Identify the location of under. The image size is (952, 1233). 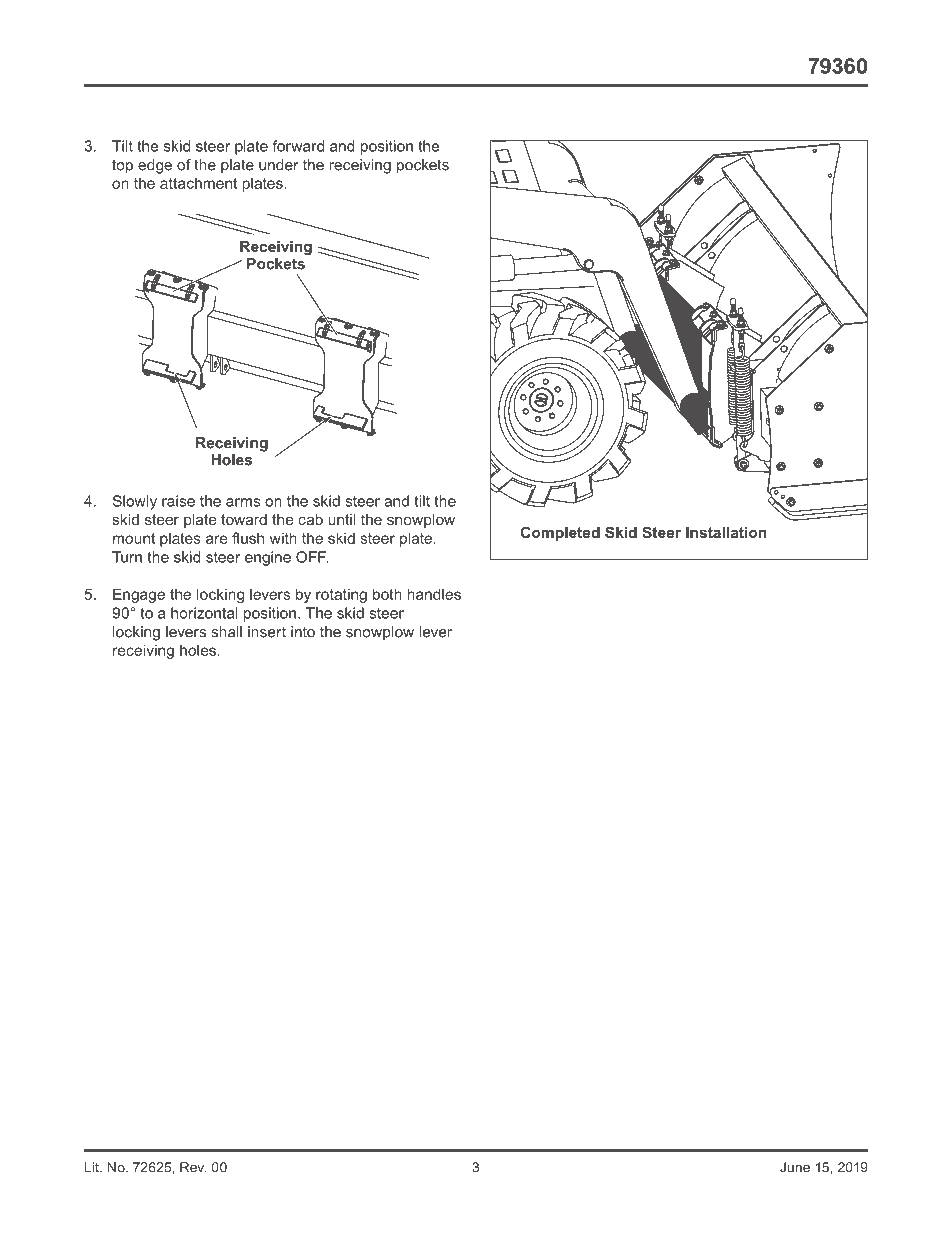
(278, 165).
